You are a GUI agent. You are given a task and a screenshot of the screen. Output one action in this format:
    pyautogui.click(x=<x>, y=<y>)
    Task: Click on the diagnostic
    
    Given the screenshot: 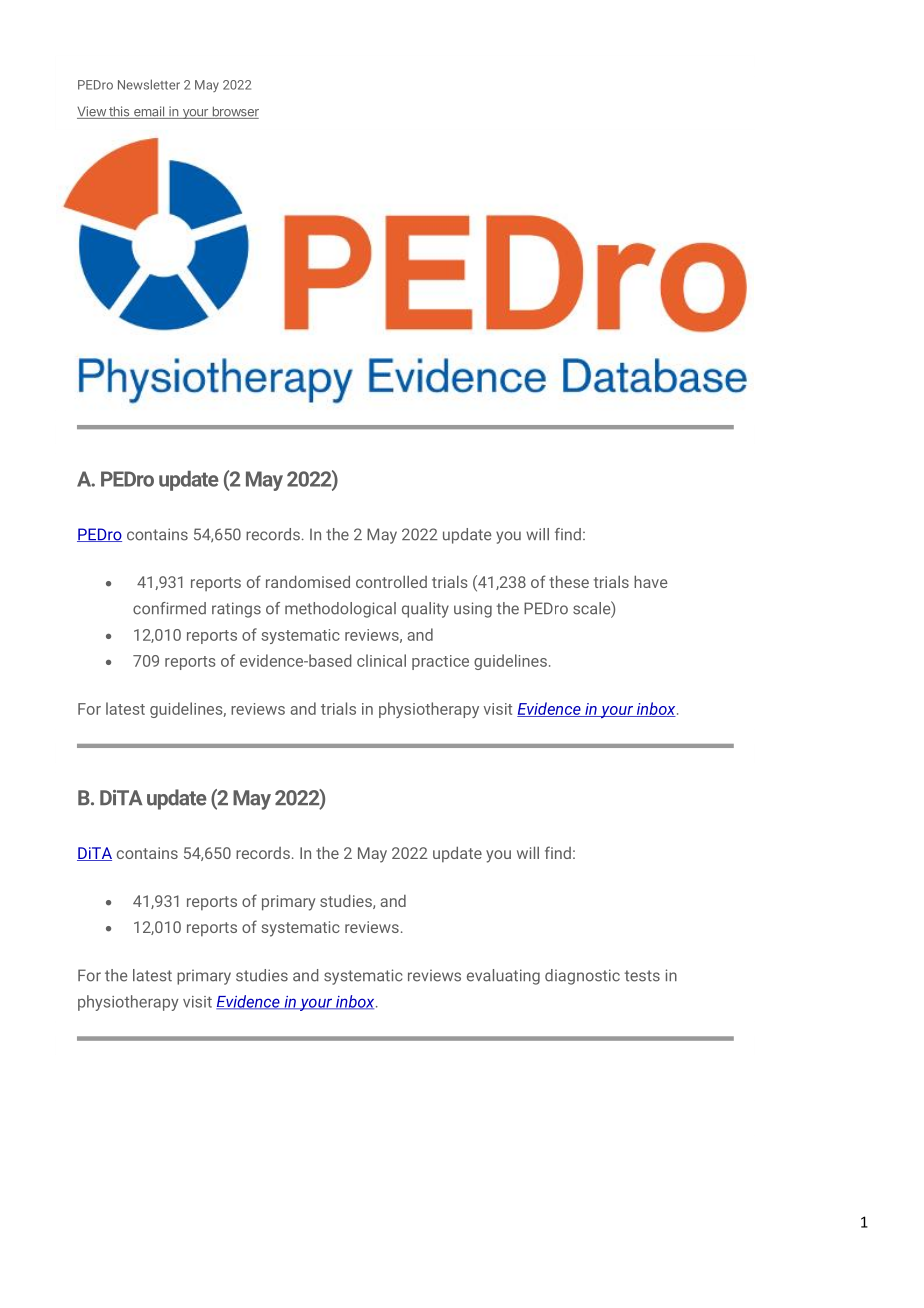 What is the action you would take?
    pyautogui.click(x=582, y=977)
